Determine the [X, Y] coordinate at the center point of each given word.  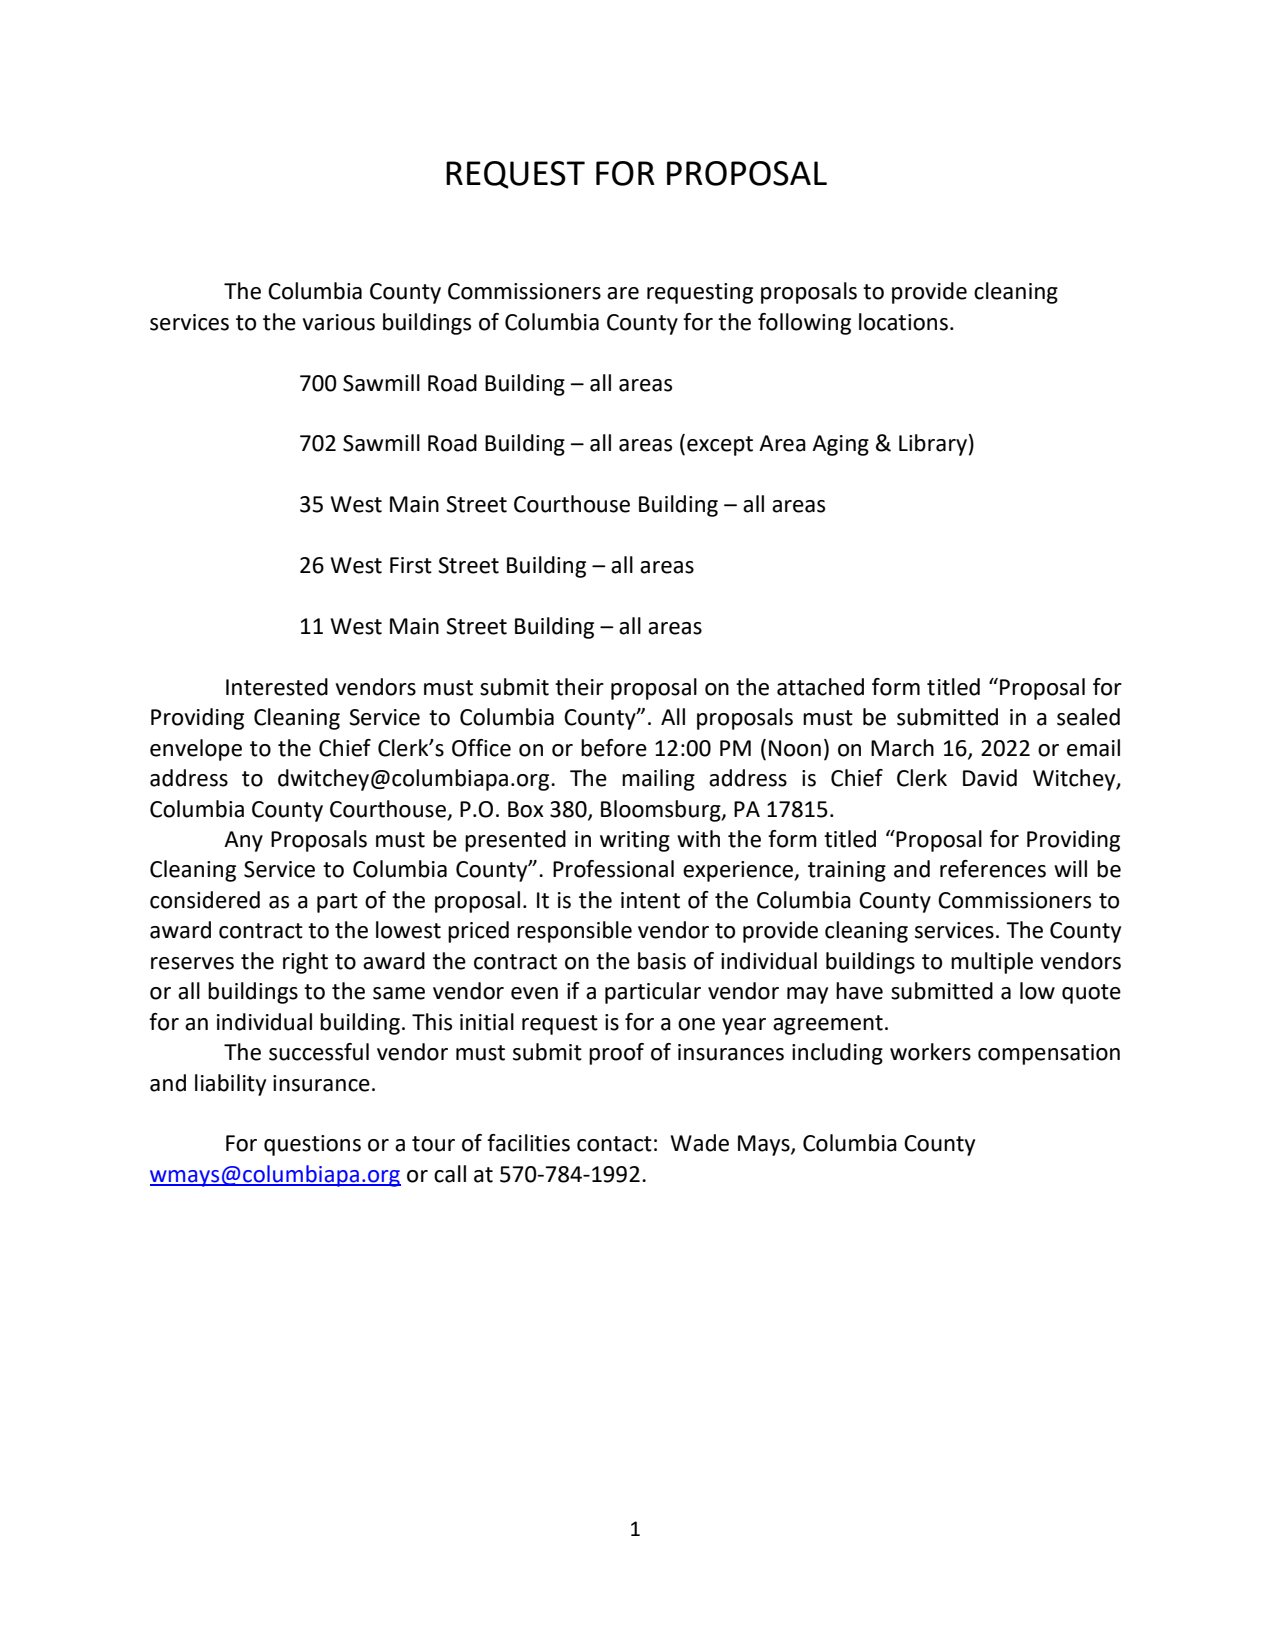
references [993, 869]
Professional [613, 869]
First [411, 565]
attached [820, 687]
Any [243, 841]
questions [312, 1145]
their [579, 687]
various [338, 322]
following [804, 324]
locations [903, 322]
